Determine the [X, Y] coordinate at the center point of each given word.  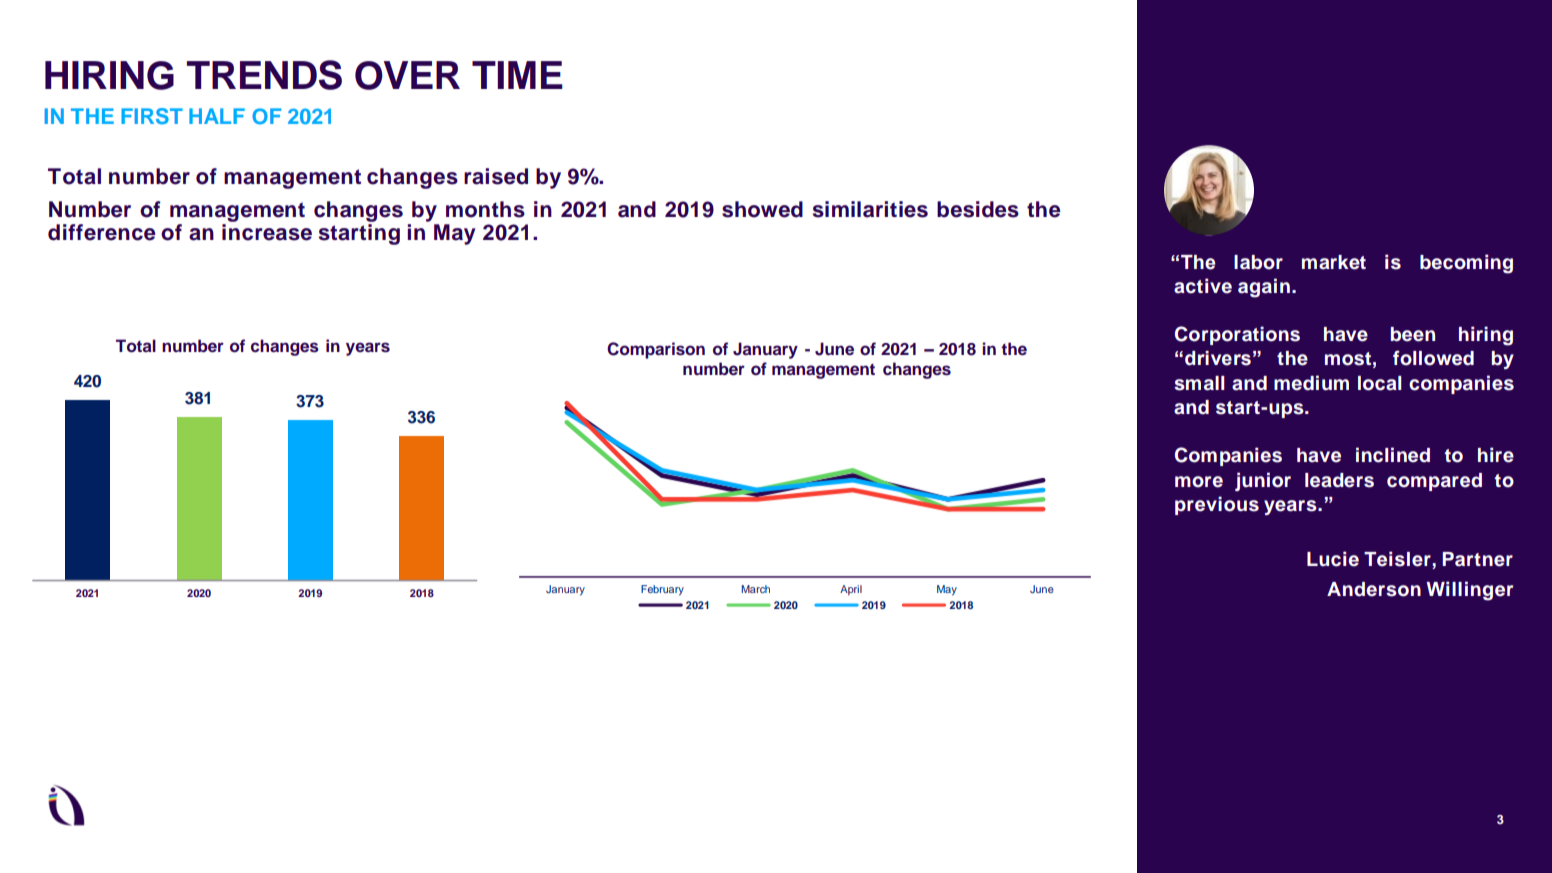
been [1413, 334]
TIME [517, 75]
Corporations [1237, 335]
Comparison [656, 350]
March [755, 589]
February [662, 590]
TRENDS [264, 75]
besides [978, 209]
